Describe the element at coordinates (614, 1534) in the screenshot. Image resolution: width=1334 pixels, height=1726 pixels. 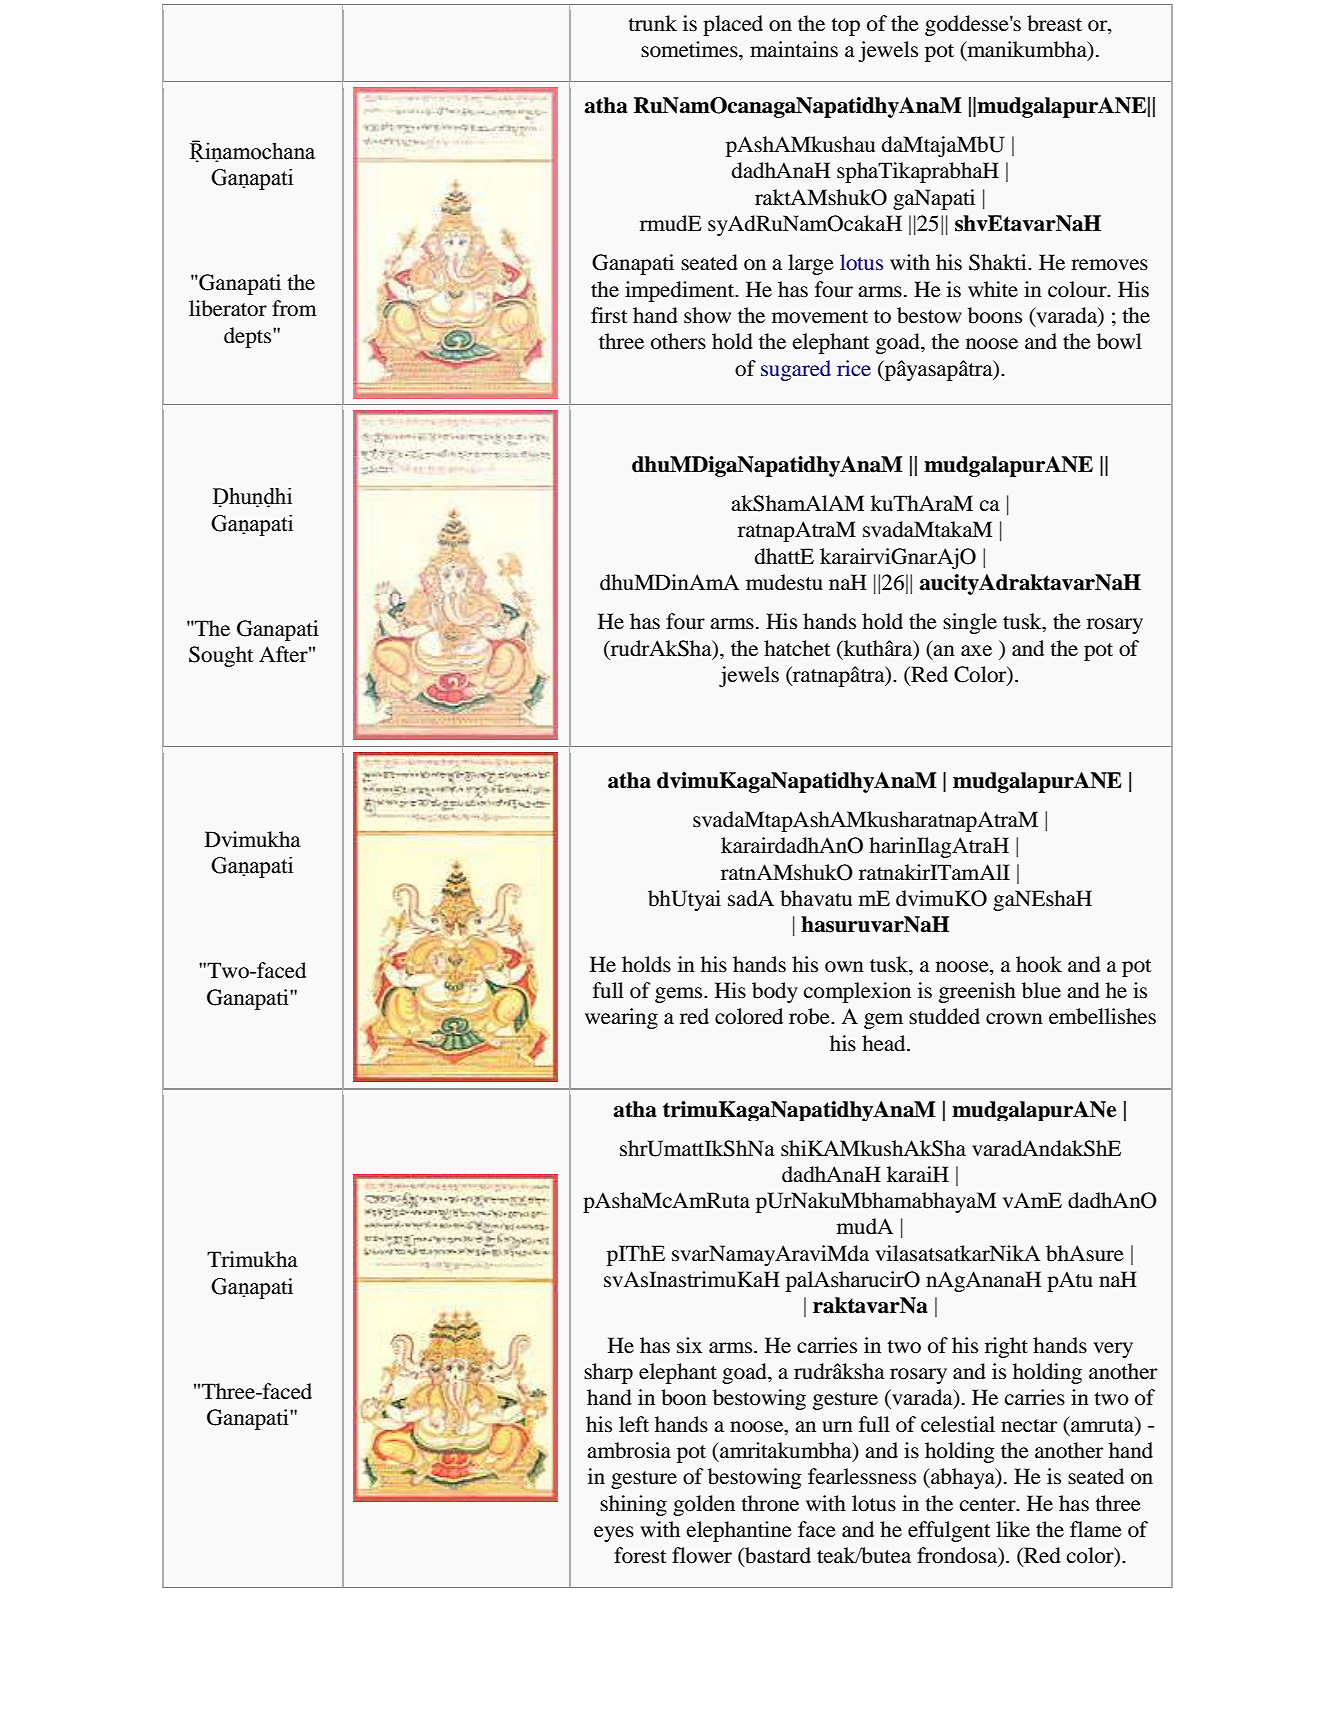
I see `eyes` at that location.
